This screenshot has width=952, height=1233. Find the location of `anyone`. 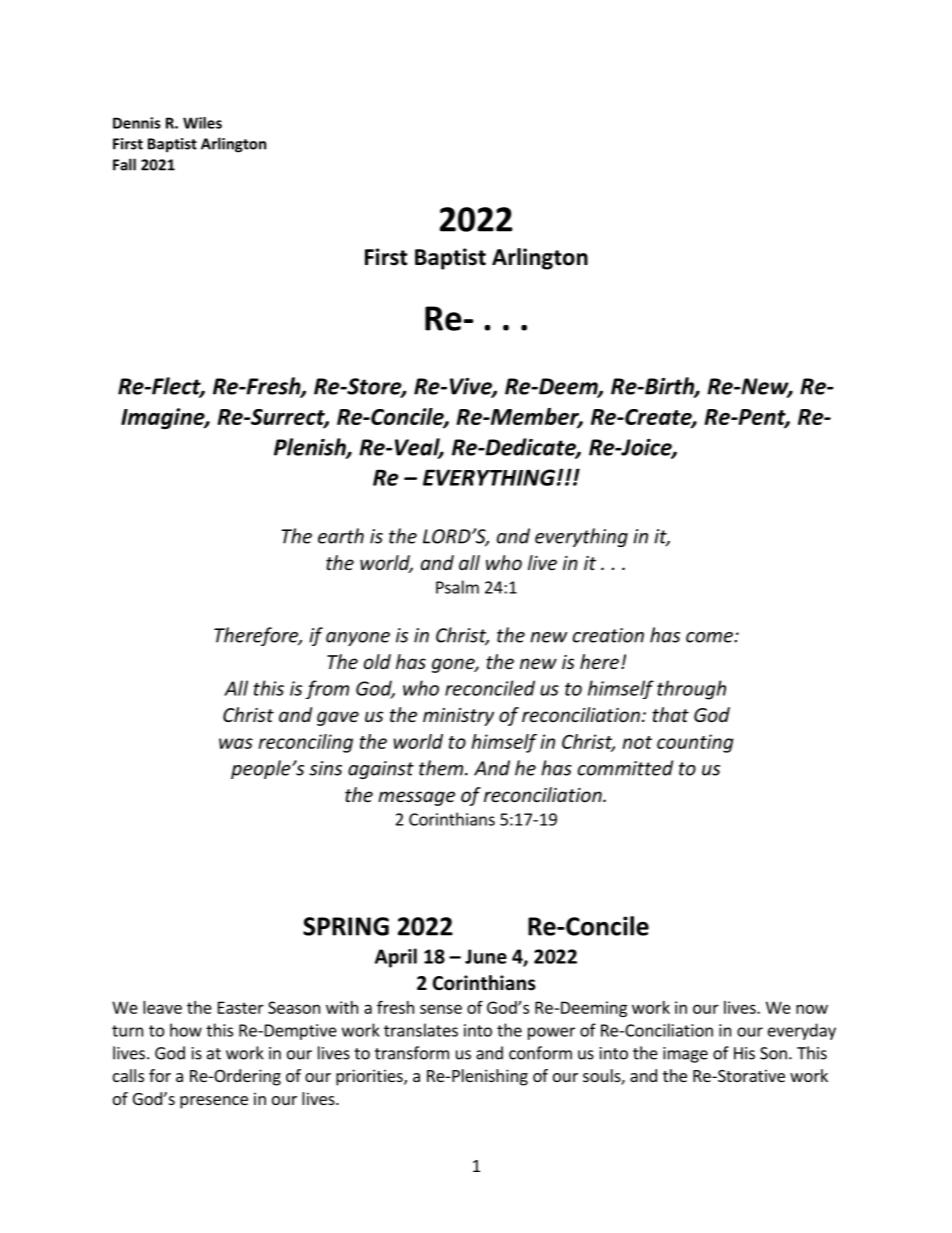

anyone is located at coordinates (358, 639).
